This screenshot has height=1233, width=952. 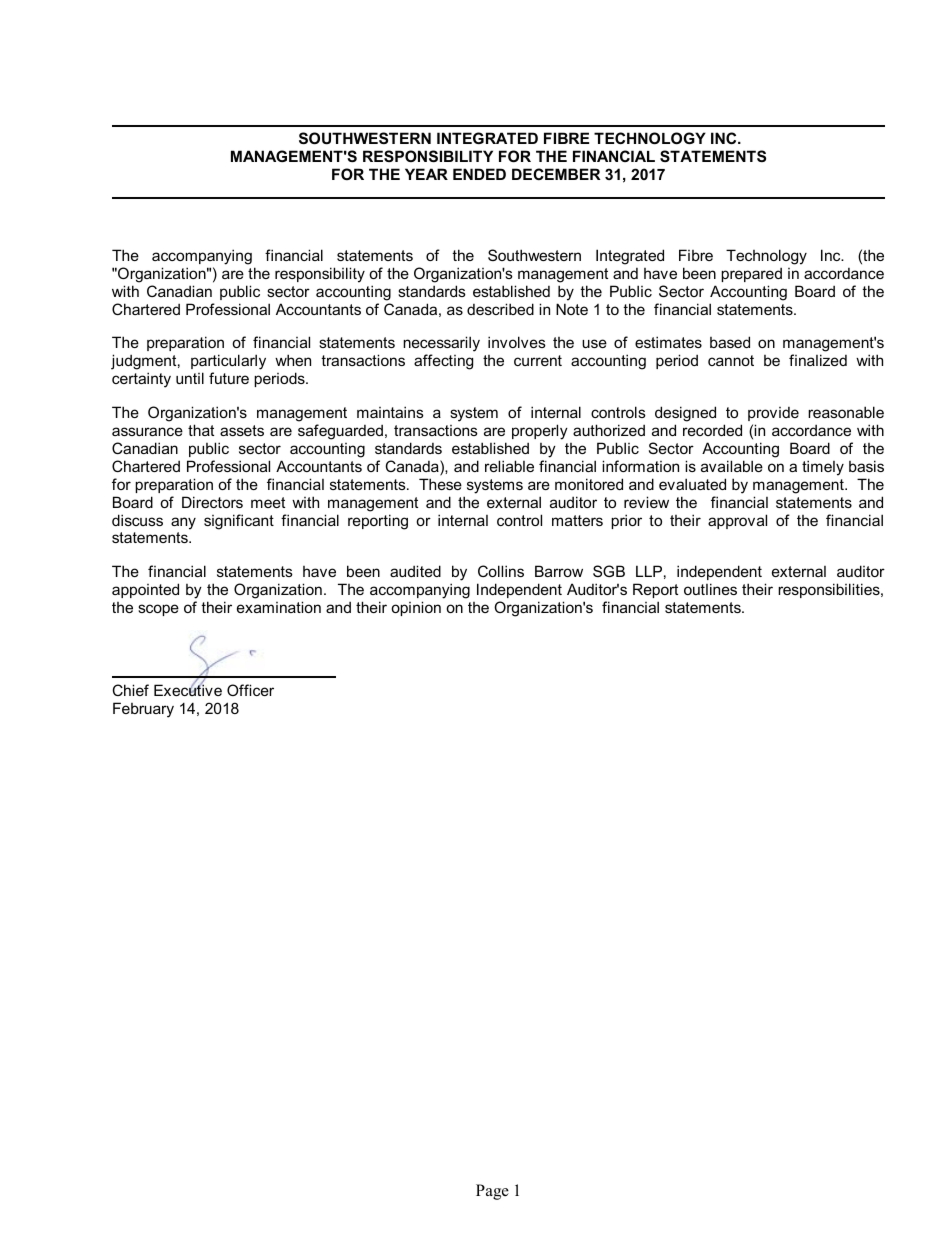 I want to click on approval, so click(x=737, y=521).
